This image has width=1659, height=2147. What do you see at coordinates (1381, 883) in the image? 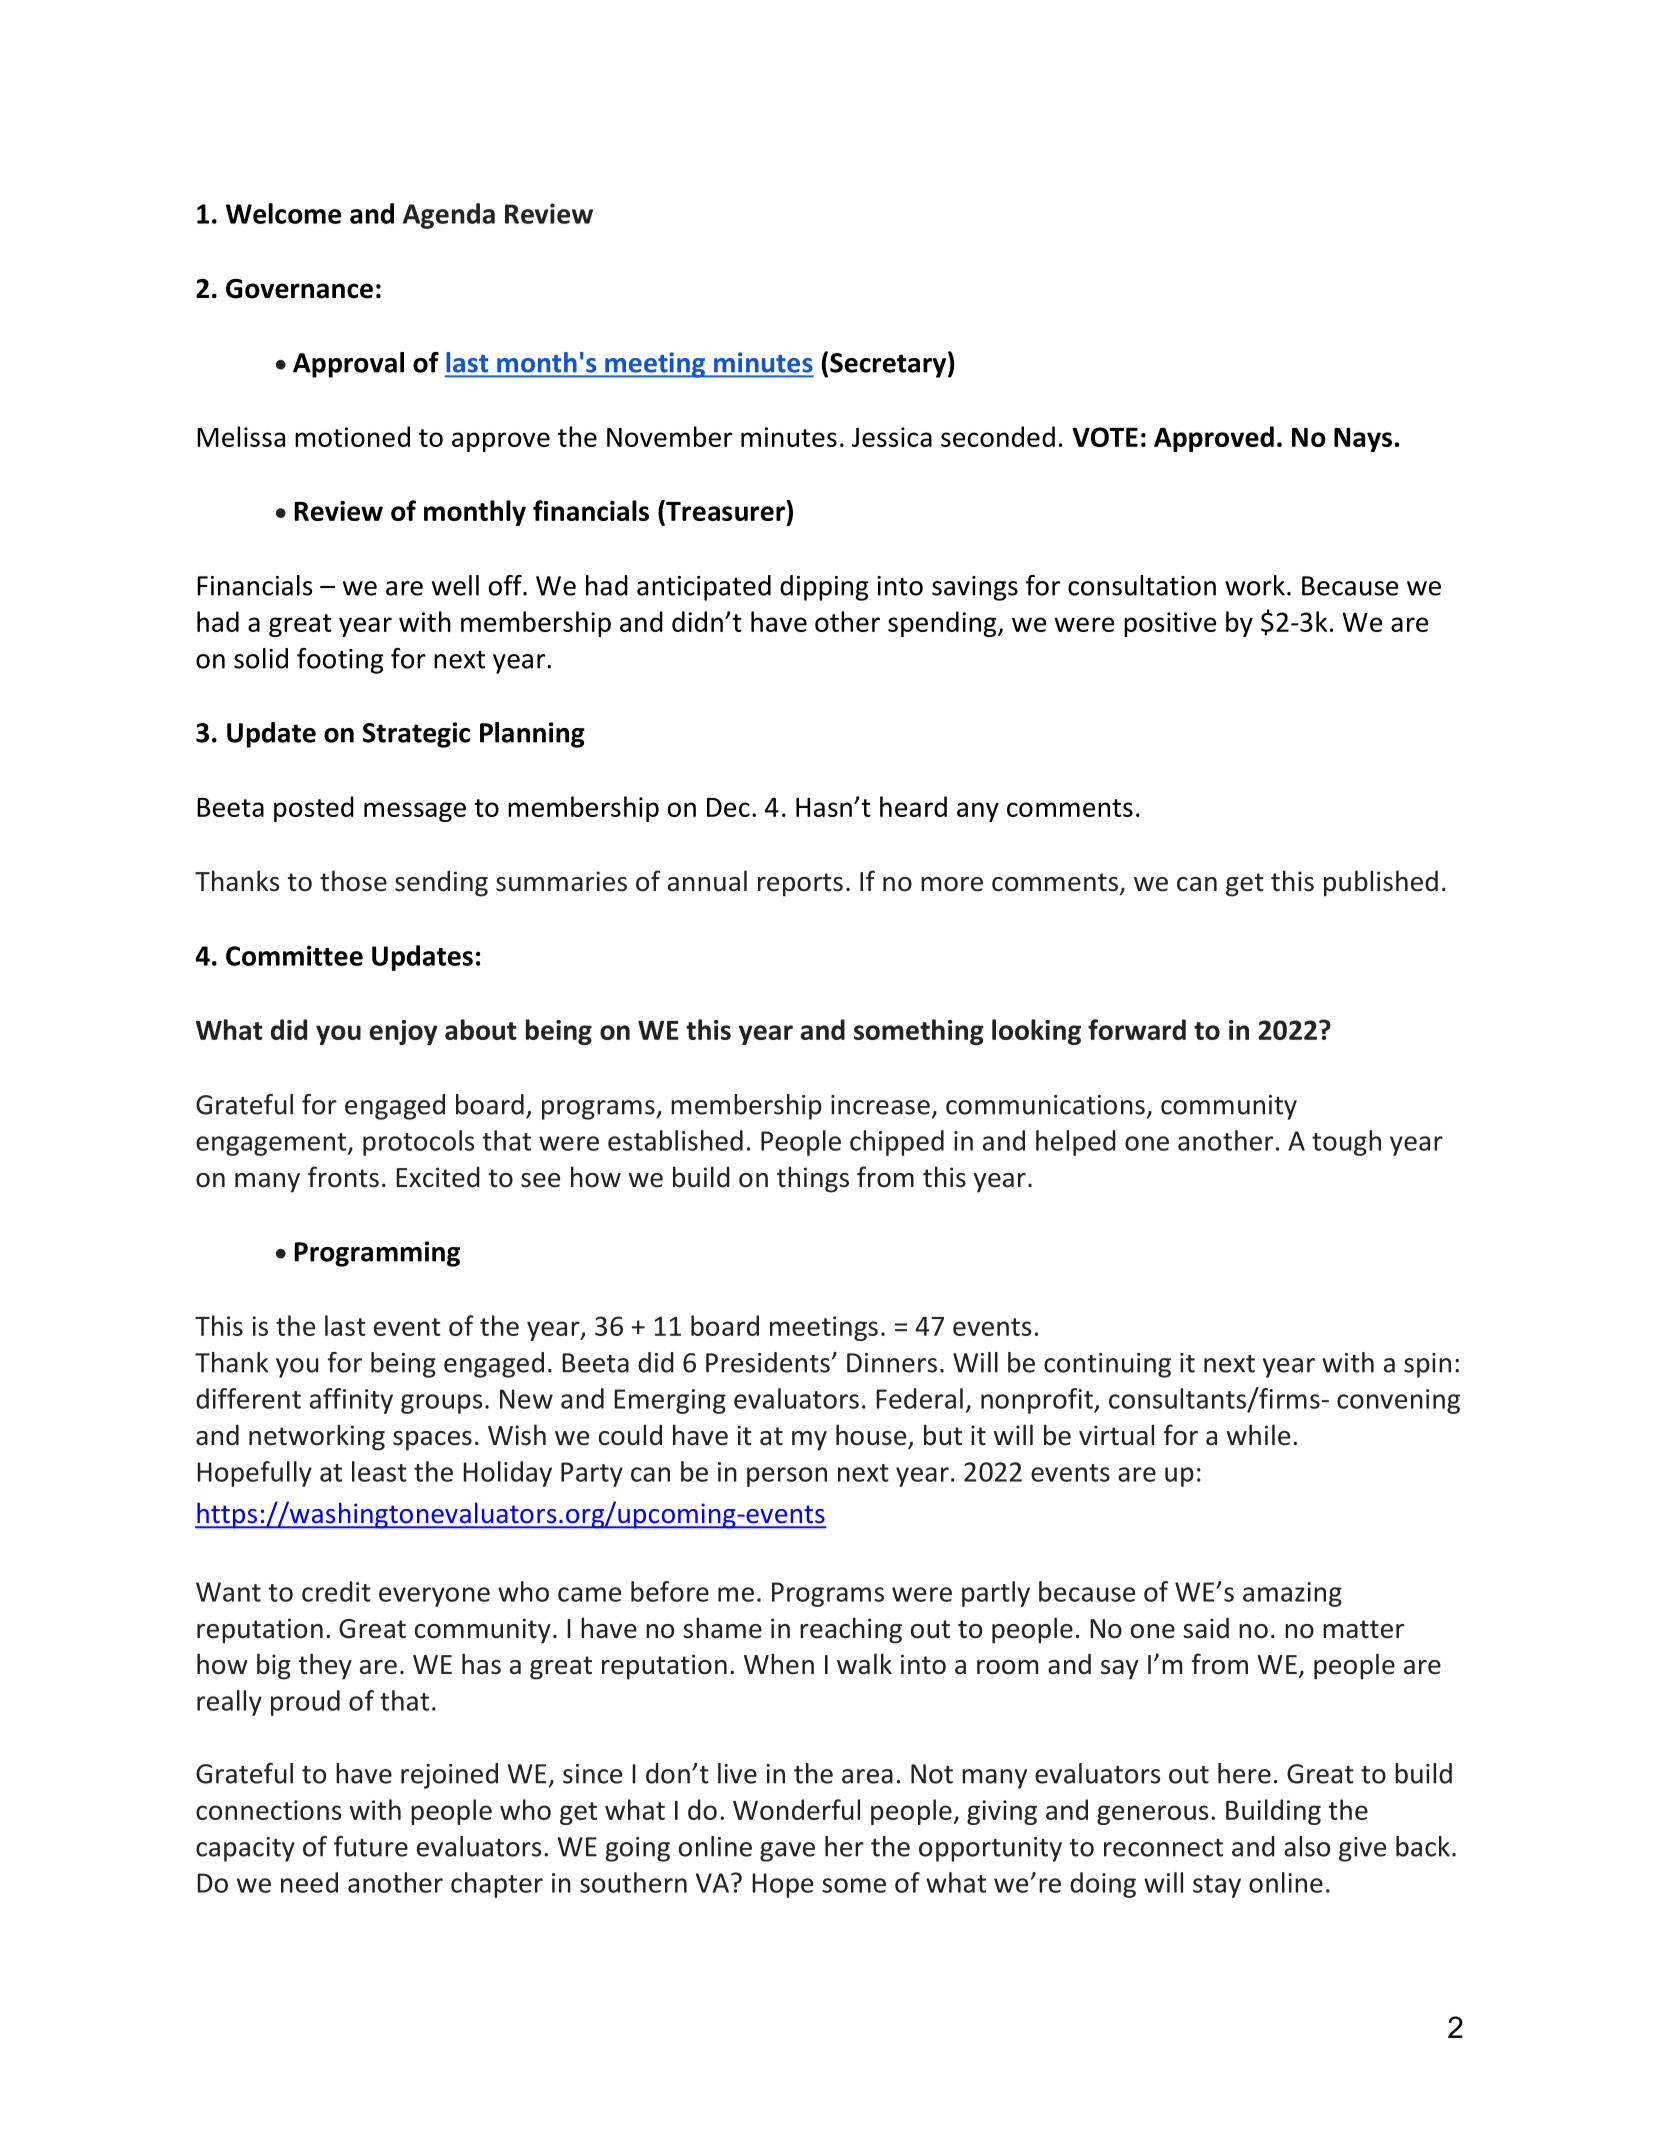
I see `published` at bounding box center [1381, 883].
